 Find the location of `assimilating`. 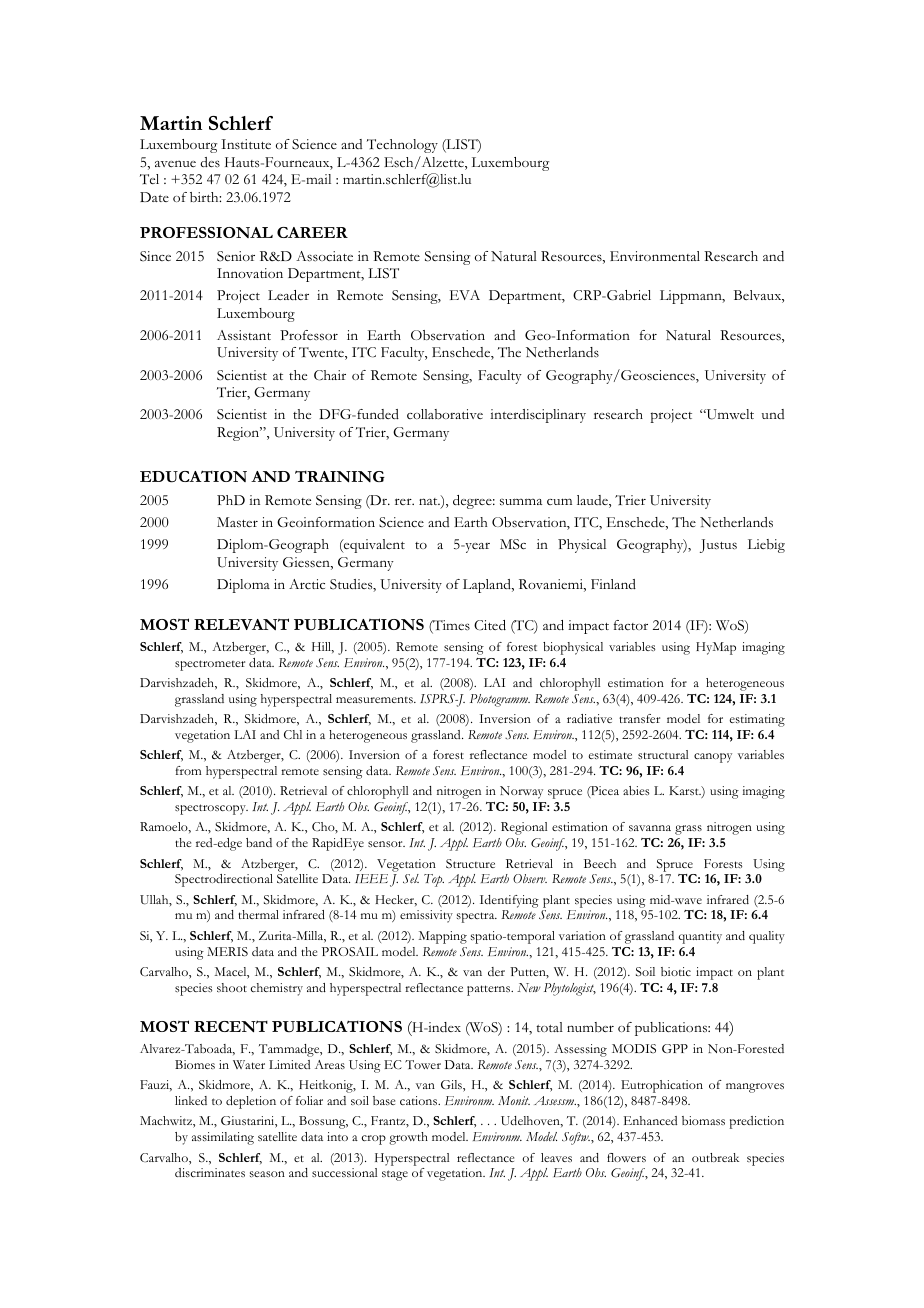

assimilating is located at coordinates (223, 1138).
